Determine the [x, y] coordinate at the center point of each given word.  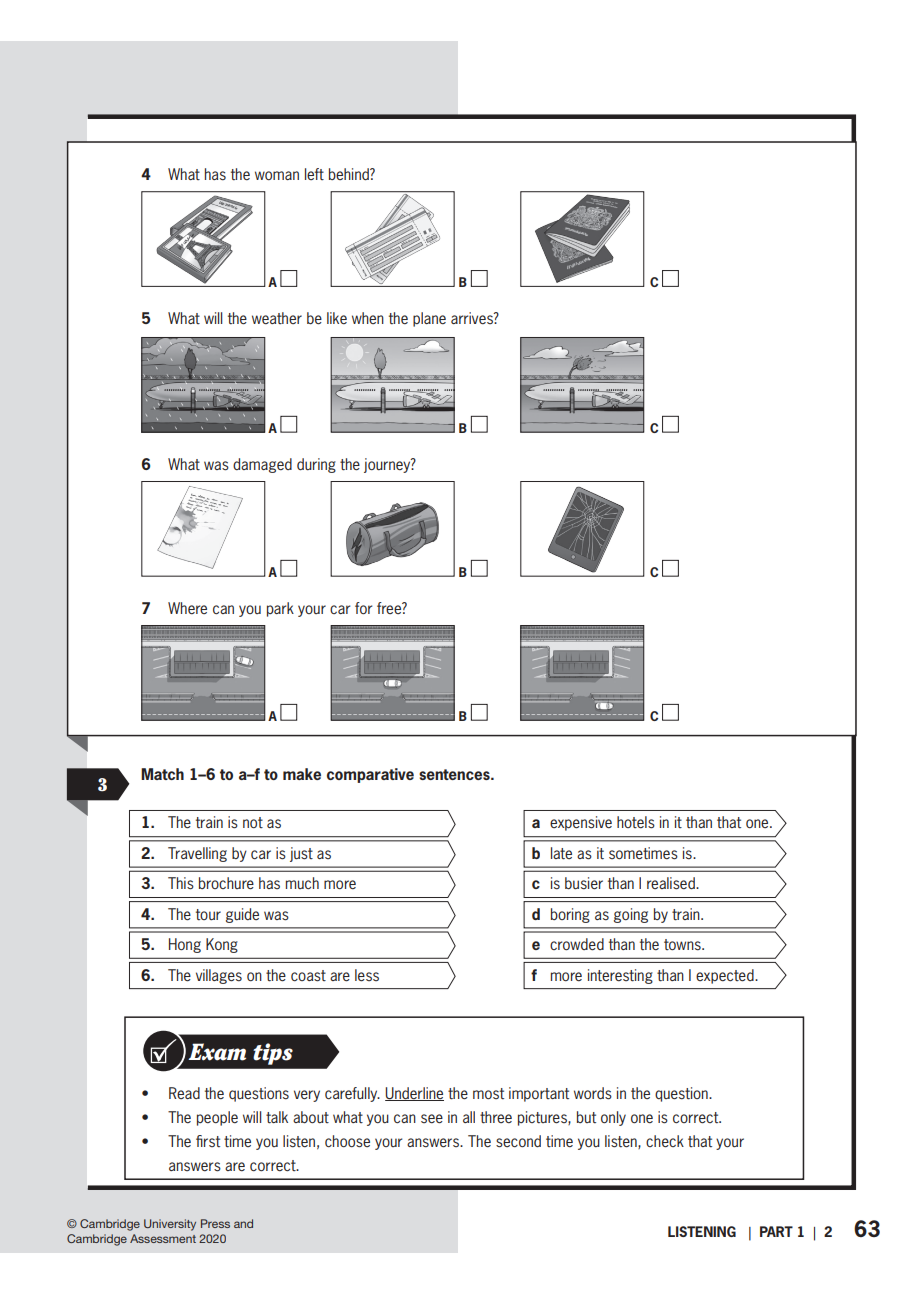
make [302, 774]
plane [429, 319]
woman [277, 175]
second [518, 1141]
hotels [636, 822]
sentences [455, 774]
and [243, 1223]
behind [350, 174]
